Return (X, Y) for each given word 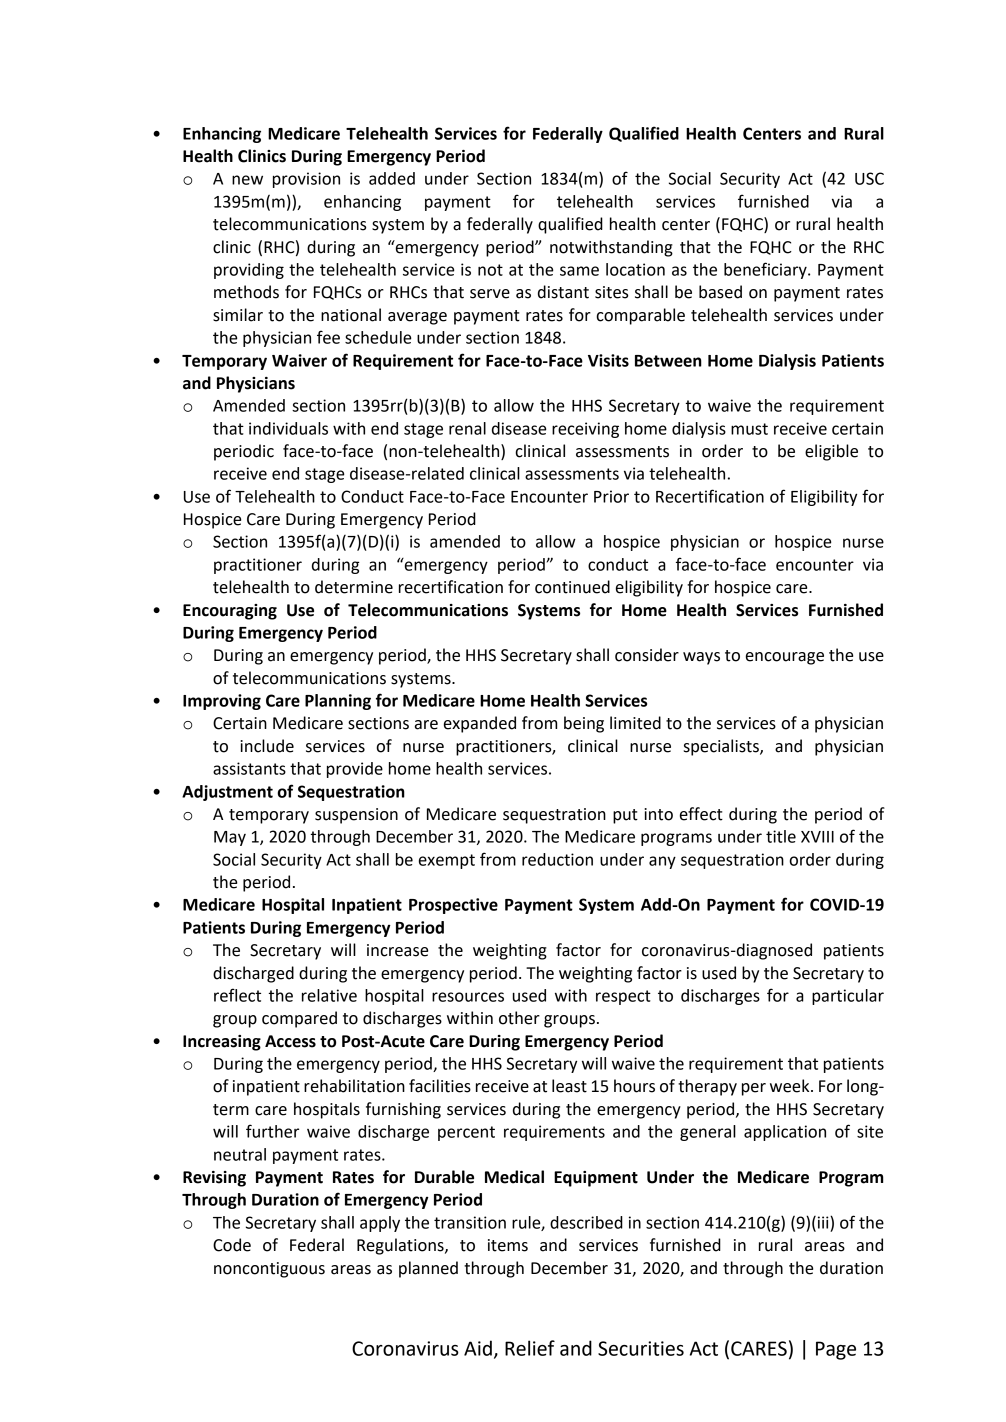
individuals (288, 428)
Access (290, 1041)
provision (306, 180)
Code (232, 1245)
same (579, 271)
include (267, 746)
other (519, 1018)
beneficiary (766, 270)
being (584, 724)
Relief (530, 1348)
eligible (831, 452)
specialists (722, 747)
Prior (611, 496)
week (791, 1086)
